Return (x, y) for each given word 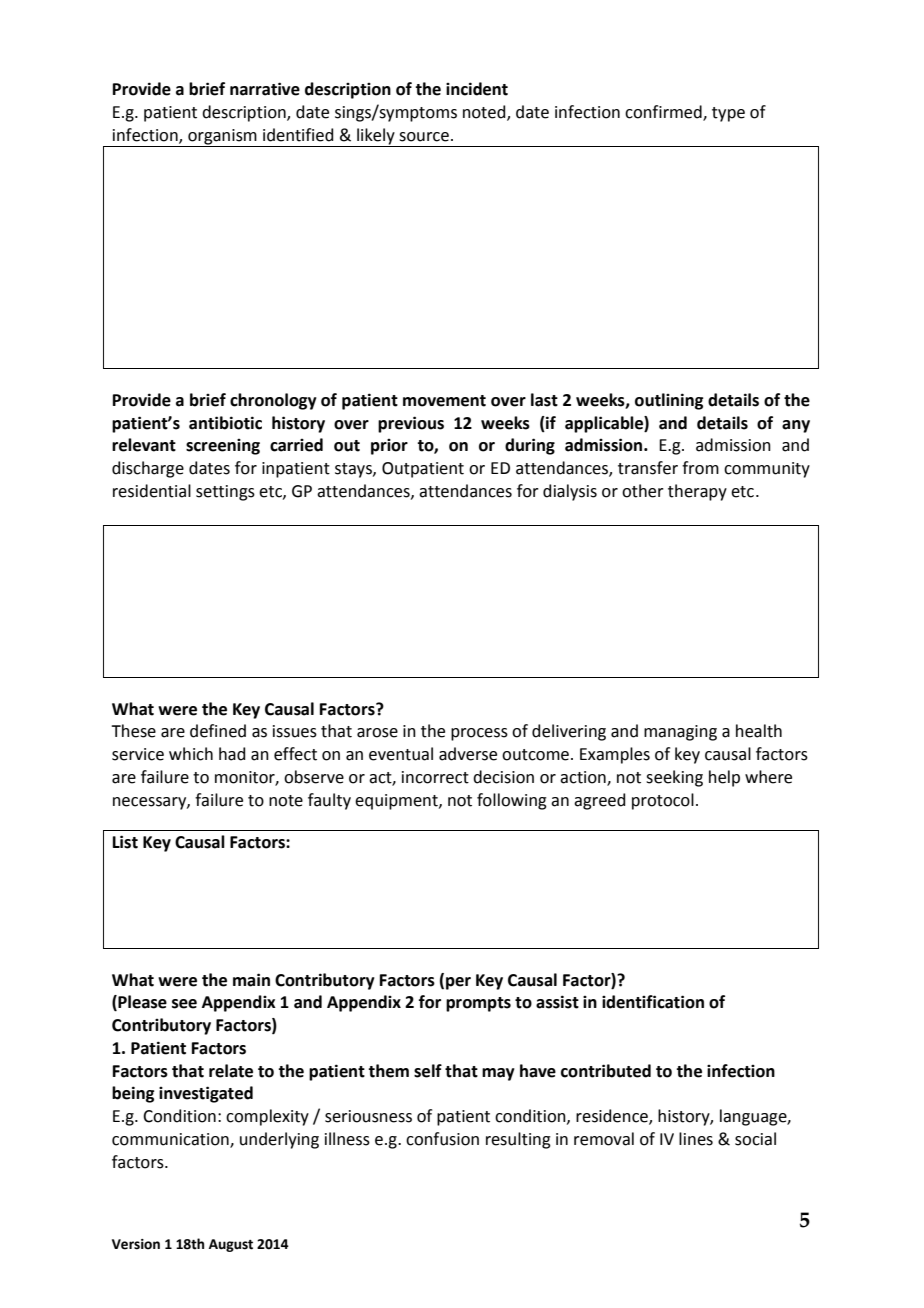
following (512, 801)
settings (225, 493)
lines (696, 1139)
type (728, 114)
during (530, 446)
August (231, 1245)
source (424, 137)
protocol (663, 801)
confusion (442, 1139)
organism (222, 138)
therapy (697, 492)
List (125, 842)
